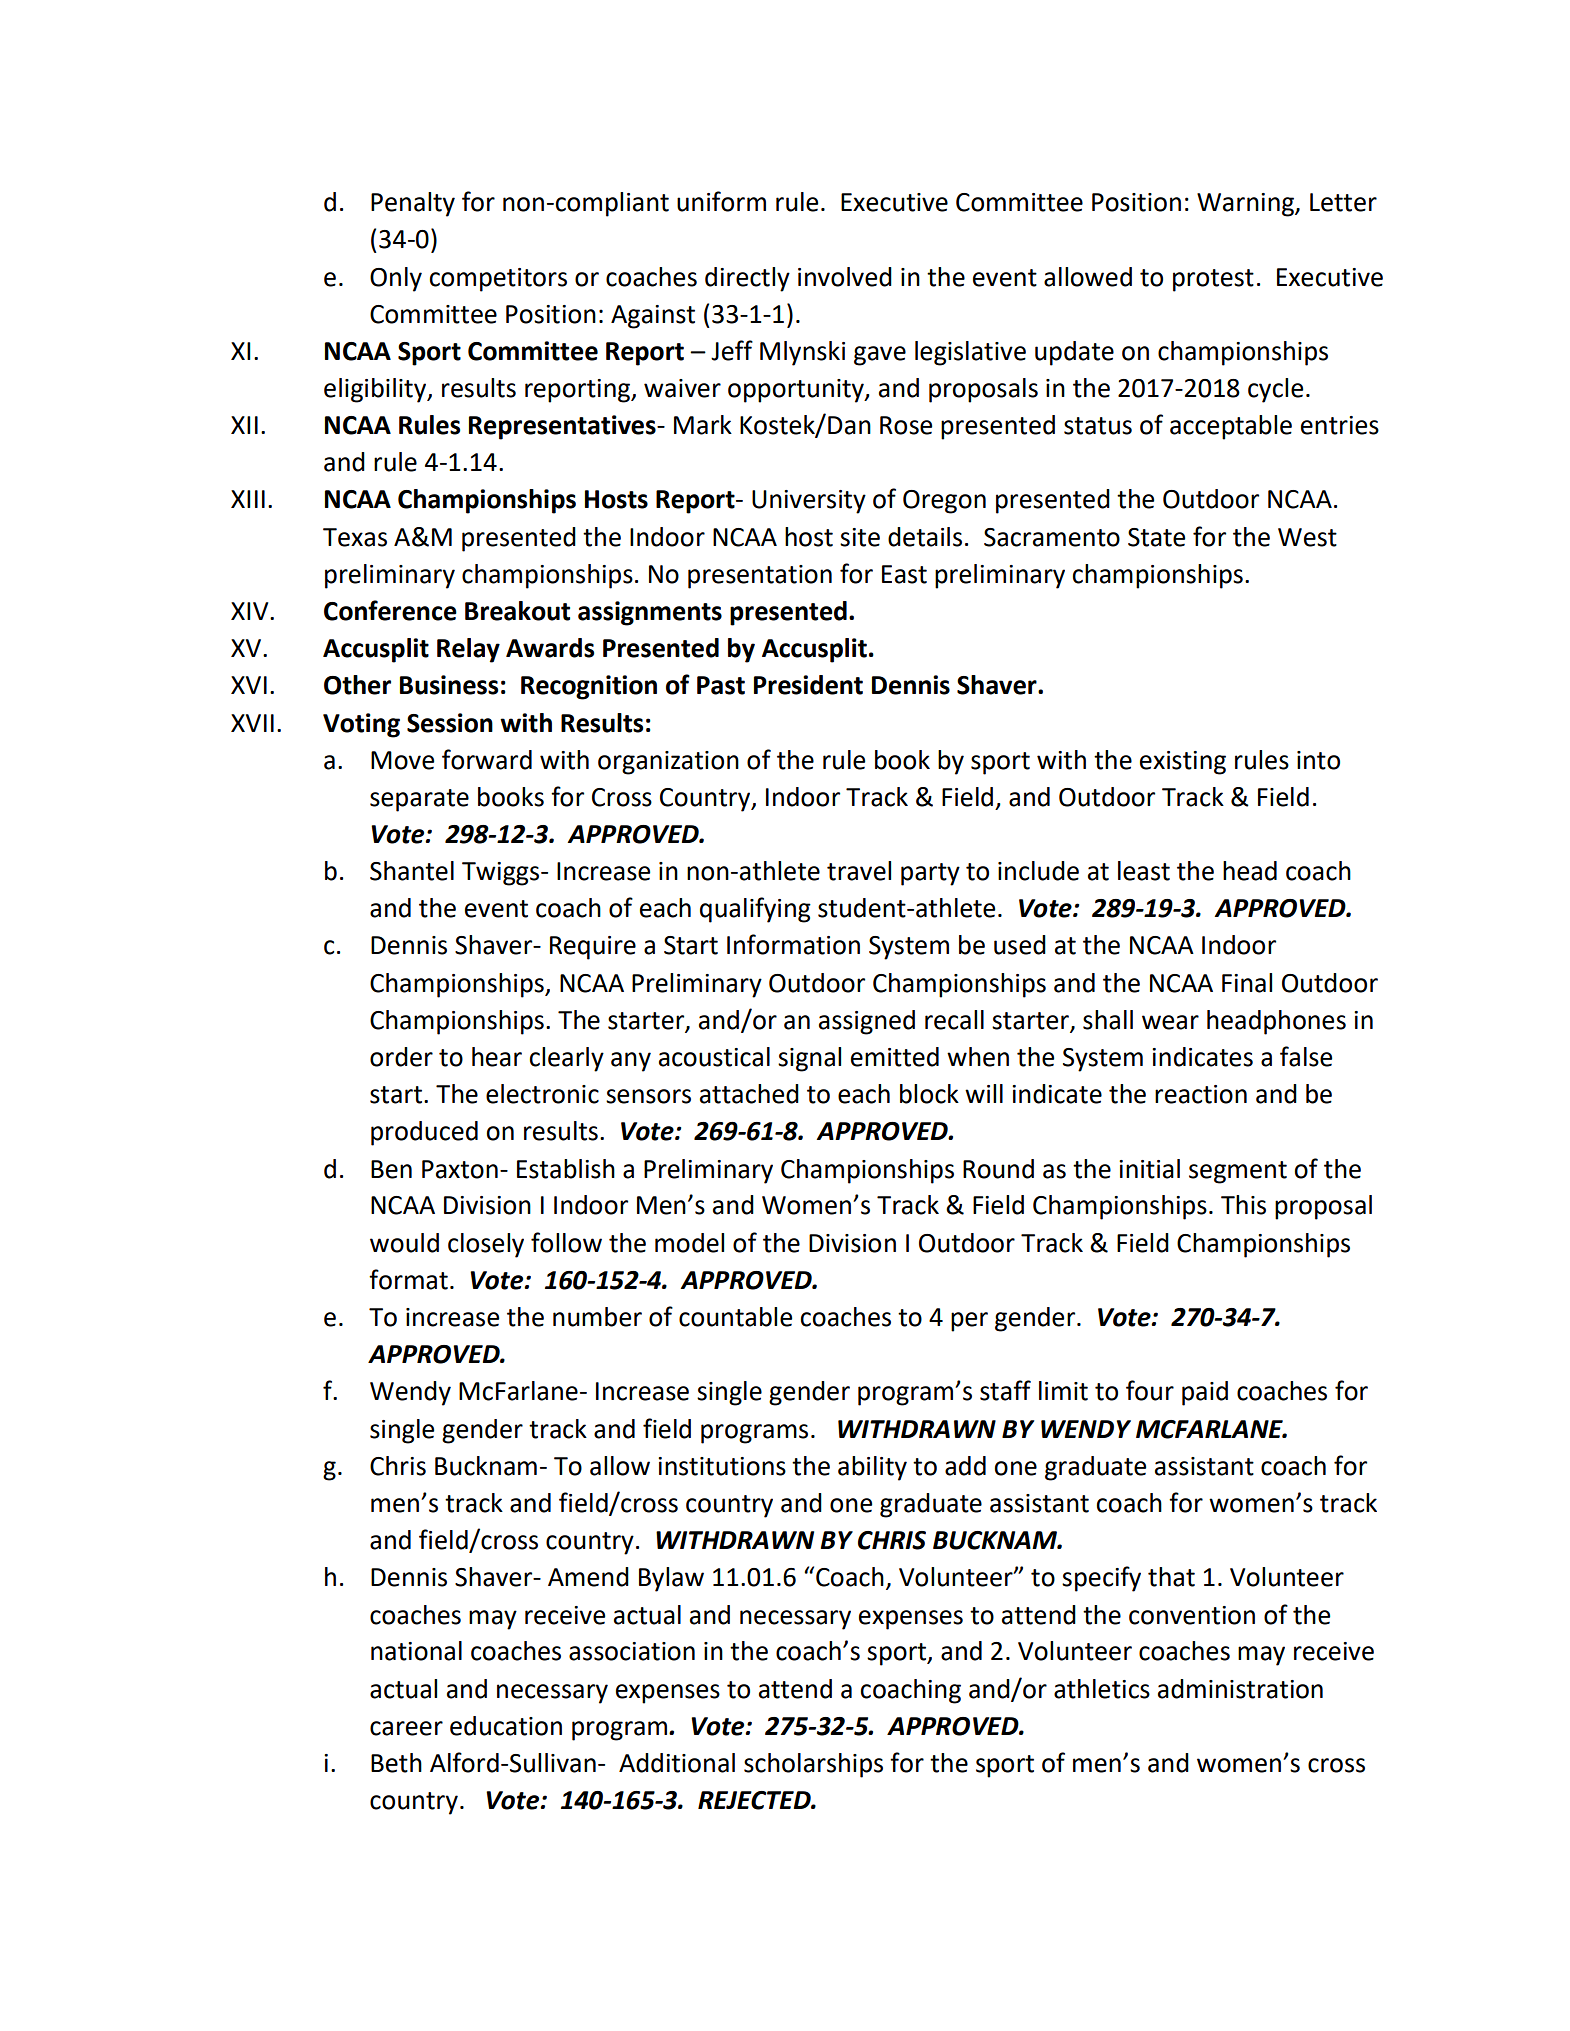  I want to click on order, so click(401, 1057).
